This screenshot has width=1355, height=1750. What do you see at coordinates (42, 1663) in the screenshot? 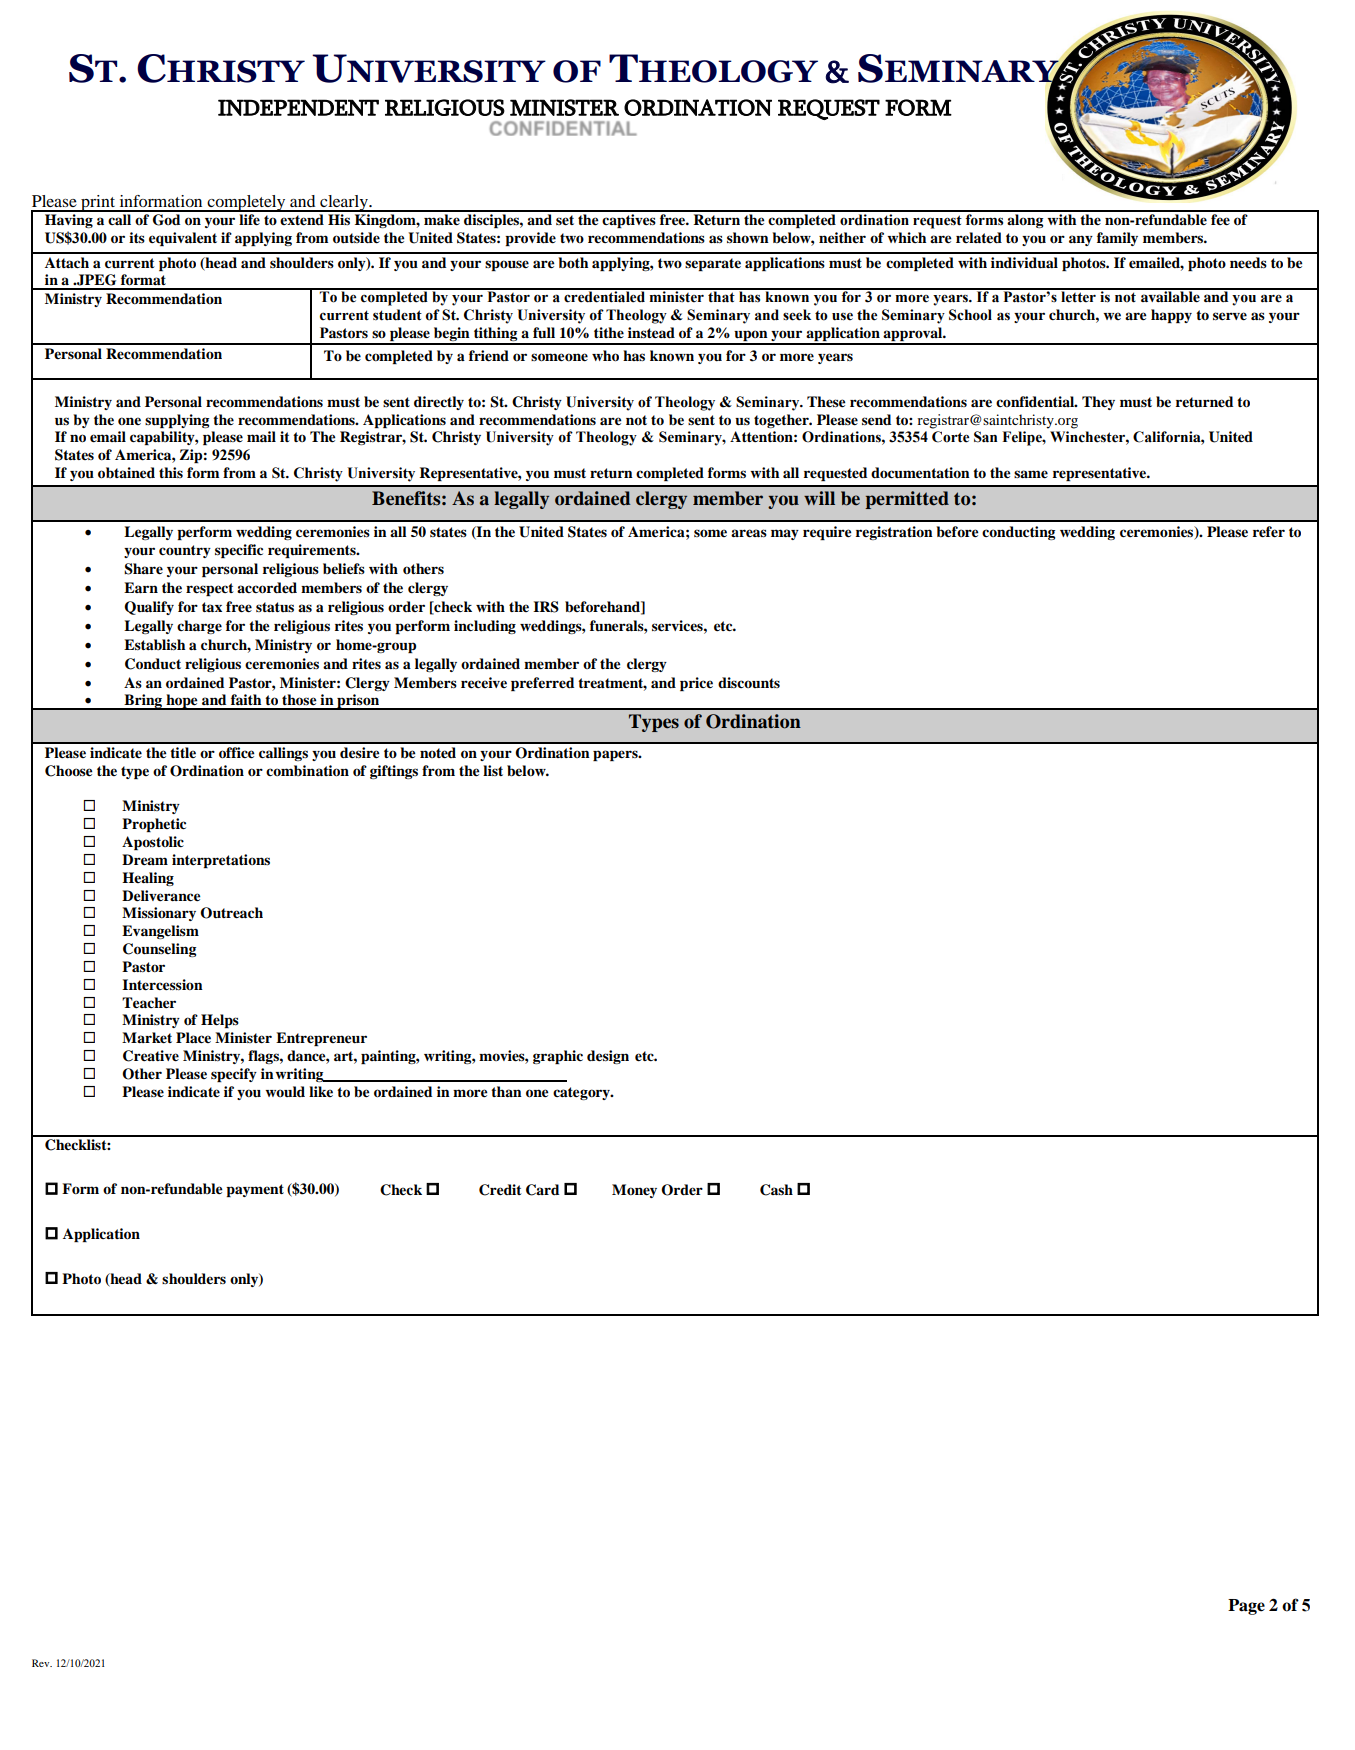
I see `Rev` at bounding box center [42, 1663].
